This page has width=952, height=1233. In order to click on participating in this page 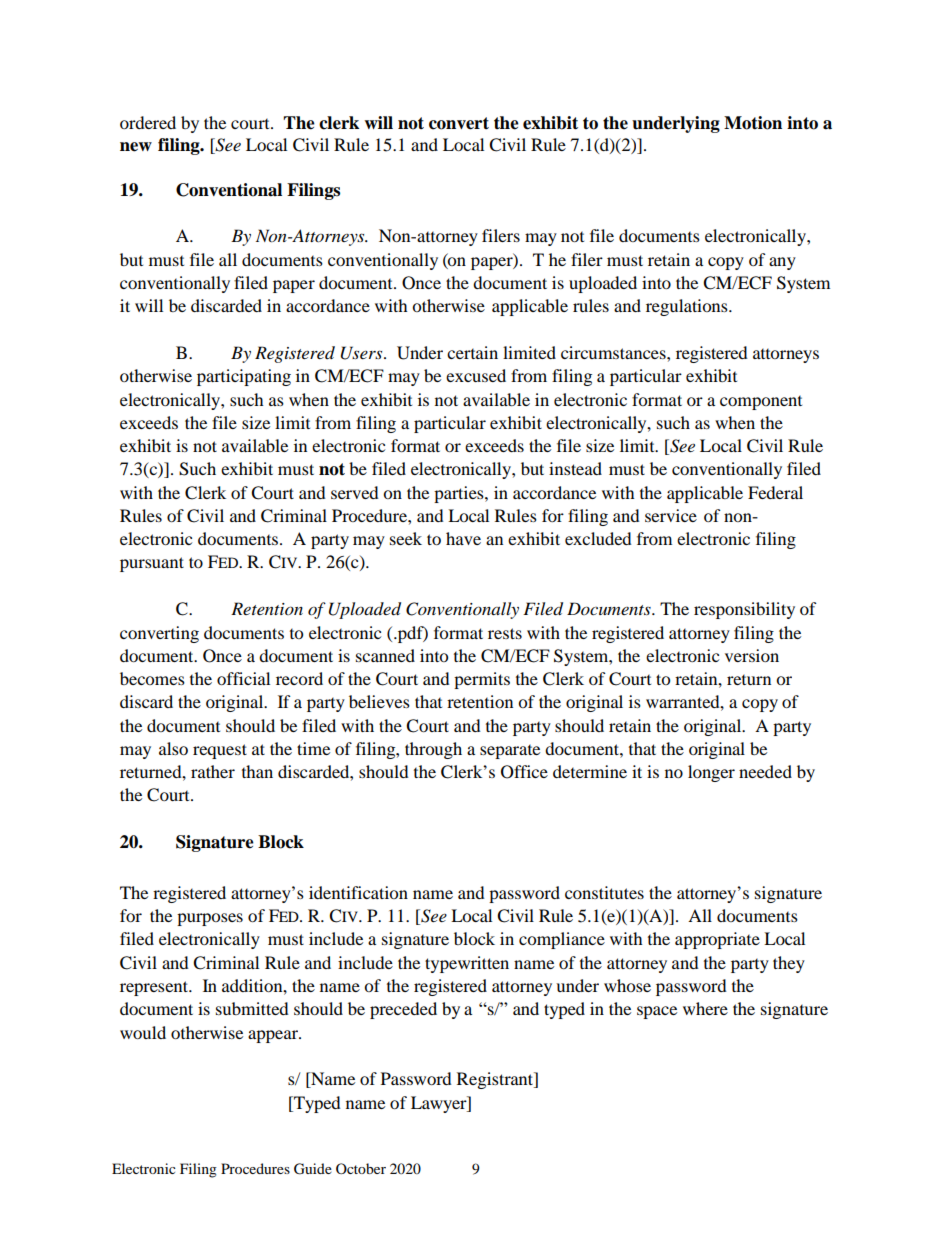, I will do `click(244, 377)`.
